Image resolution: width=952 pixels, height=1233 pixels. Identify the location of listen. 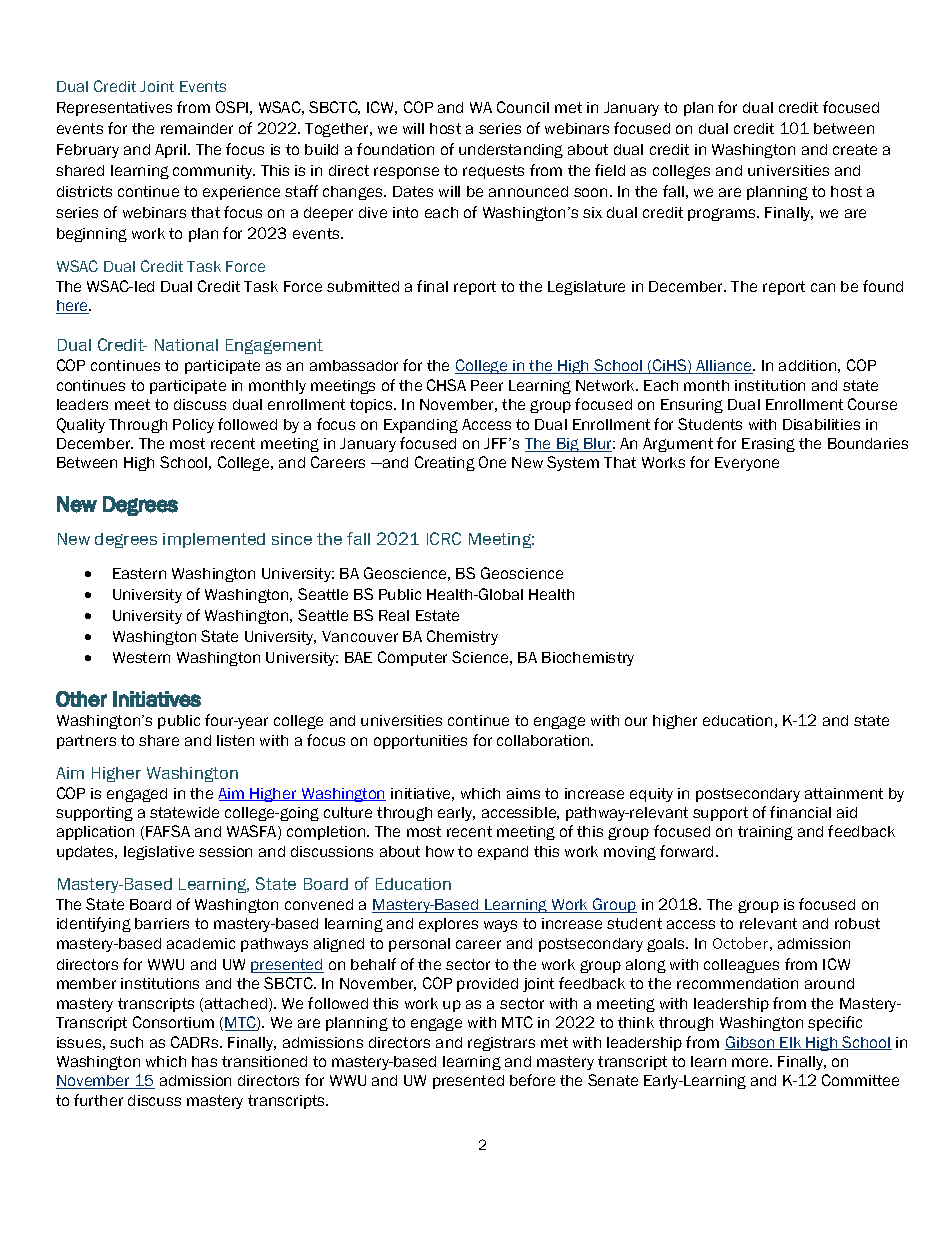
(235, 740).
